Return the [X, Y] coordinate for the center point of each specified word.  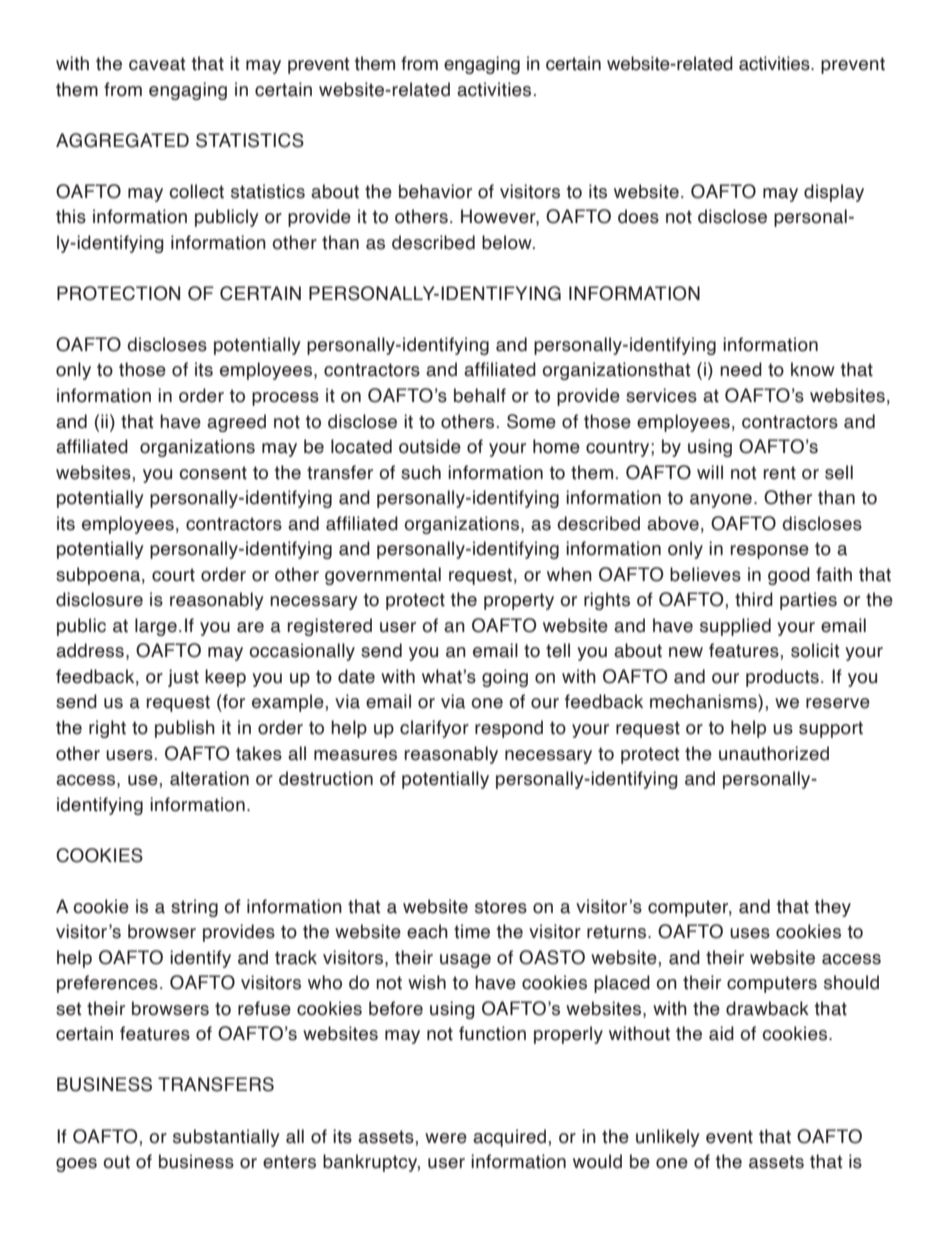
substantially [226, 1138]
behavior [435, 191]
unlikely [668, 1138]
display [834, 193]
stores [501, 907]
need [741, 369]
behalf [480, 395]
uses [750, 933]
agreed [236, 423]
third [754, 599]
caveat [157, 64]
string [194, 908]
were [446, 1138]
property [519, 601]
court [173, 575]
